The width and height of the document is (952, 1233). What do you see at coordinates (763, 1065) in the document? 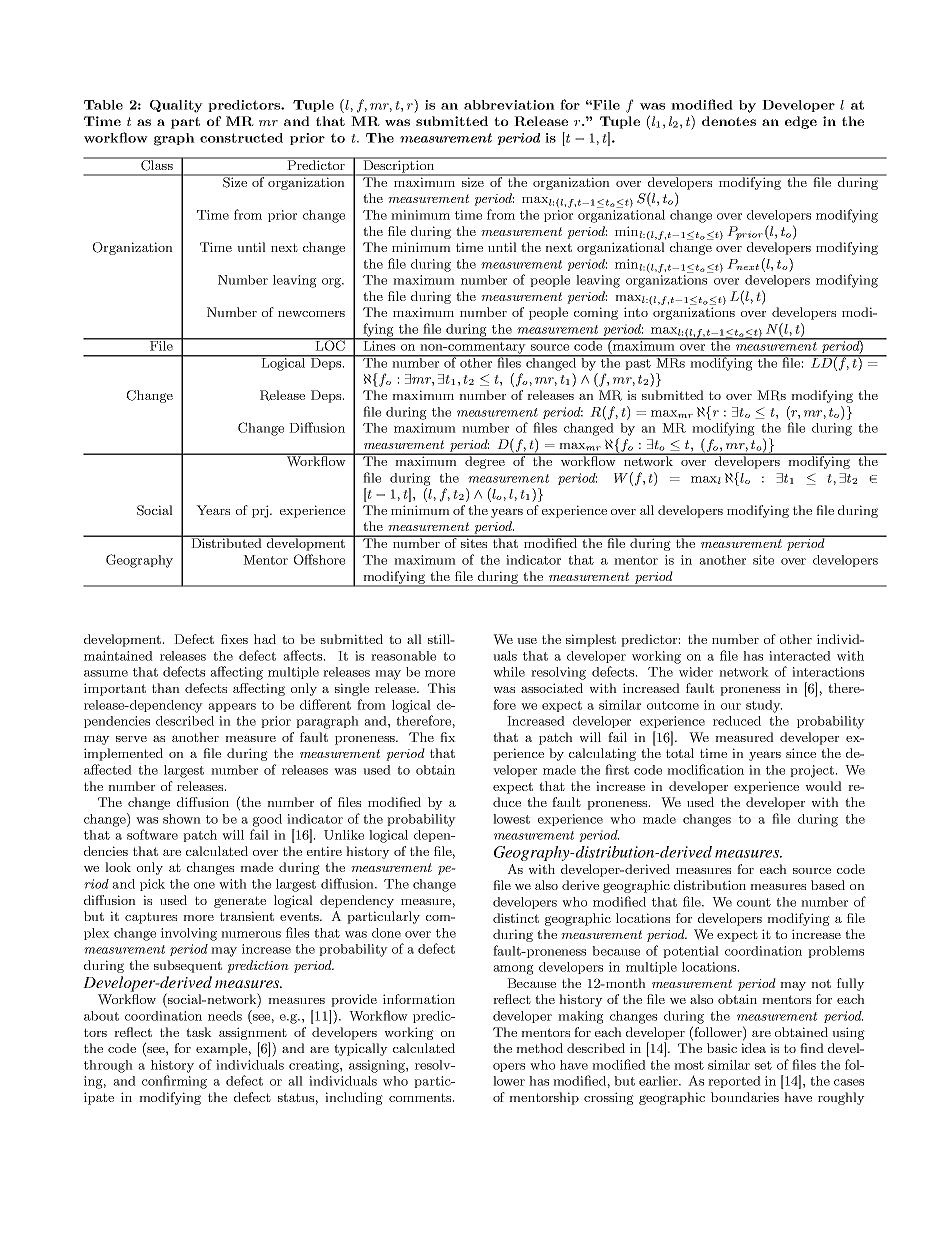
I see `set` at bounding box center [763, 1065].
